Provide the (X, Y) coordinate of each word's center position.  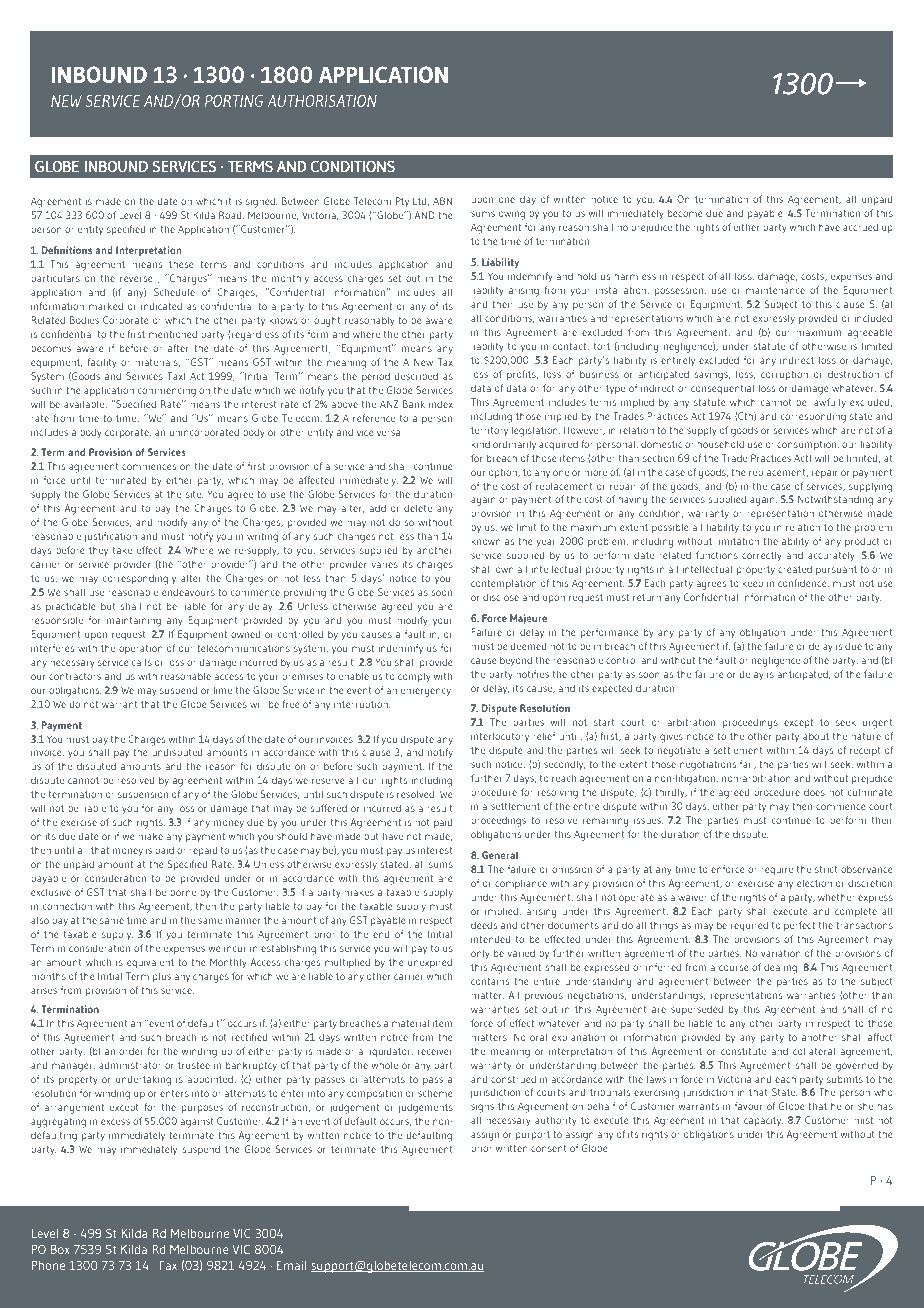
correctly (762, 556)
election (814, 883)
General (500, 855)
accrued (860, 227)
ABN (442, 201)
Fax (168, 1265)
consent (549, 1148)
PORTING (234, 101)
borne (183, 892)
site (194, 494)
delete (418, 508)
